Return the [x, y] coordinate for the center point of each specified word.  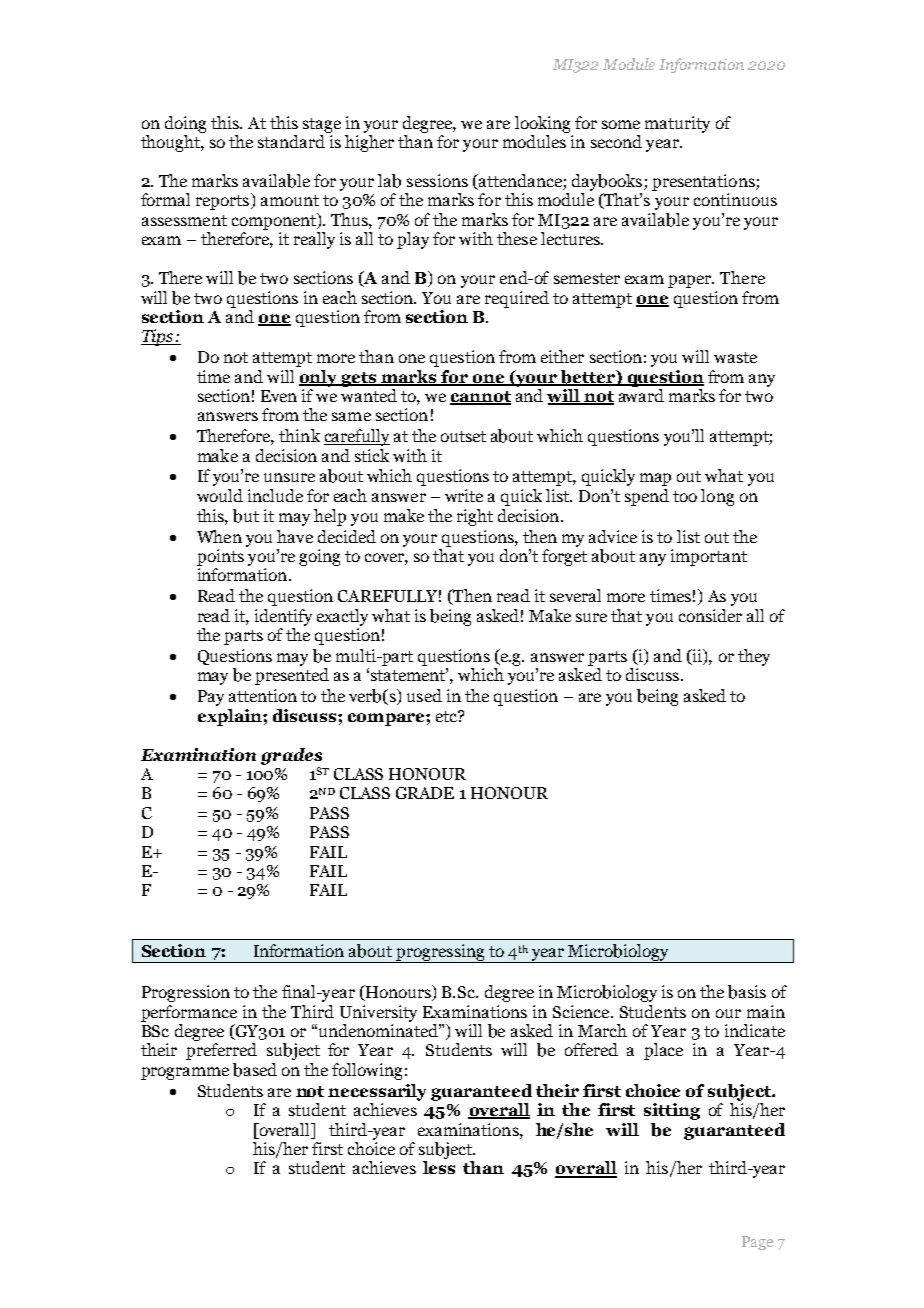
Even [279, 396]
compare [387, 719]
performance [189, 1013]
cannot [480, 398]
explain [231, 717]
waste [735, 357]
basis [747, 992]
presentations [704, 182]
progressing [440, 953]
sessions [437, 180]
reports [224, 201]
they [754, 657]
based [255, 1070]
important [709, 557]
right [475, 517]
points [220, 557]
